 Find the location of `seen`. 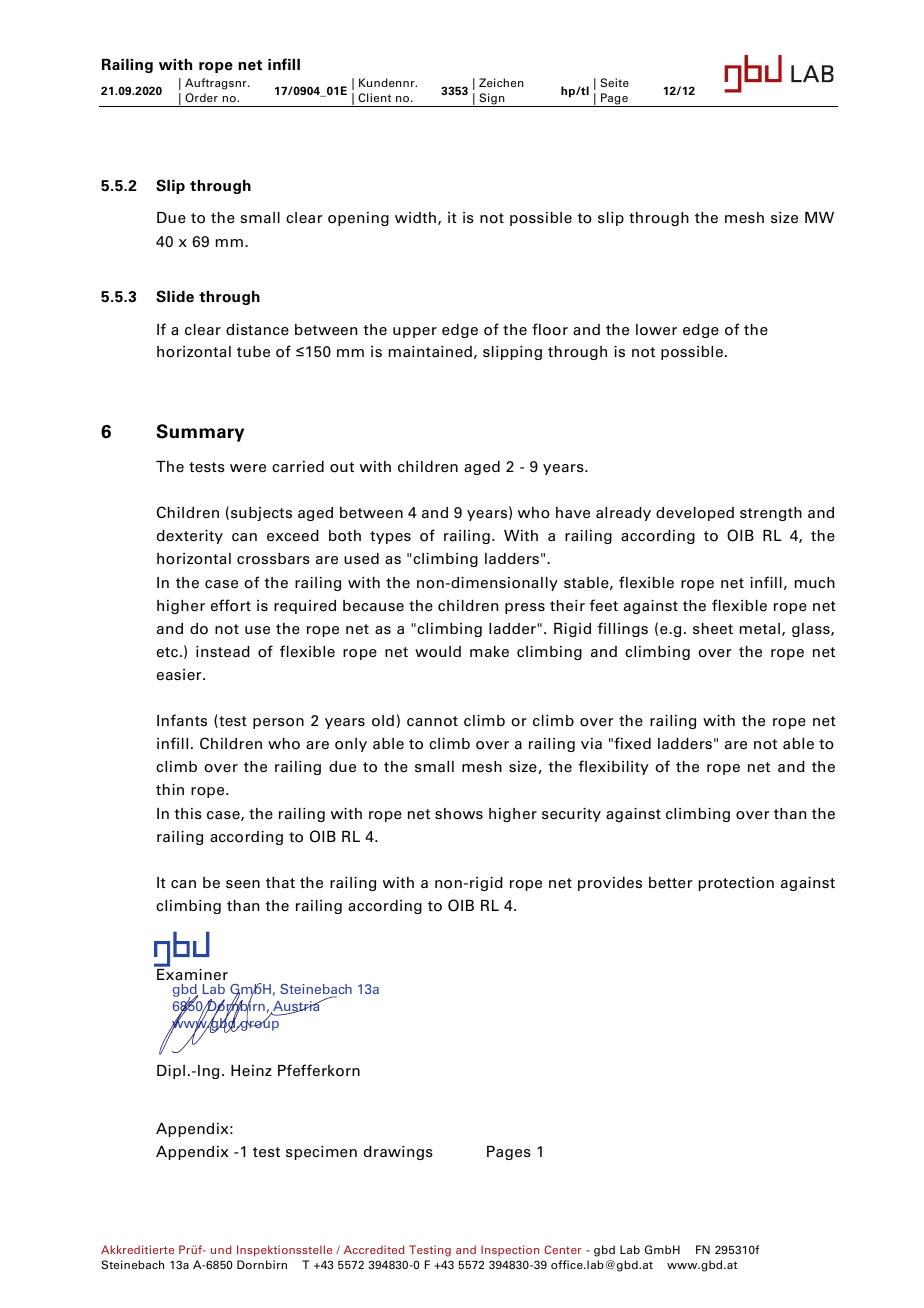

seen is located at coordinates (243, 884).
